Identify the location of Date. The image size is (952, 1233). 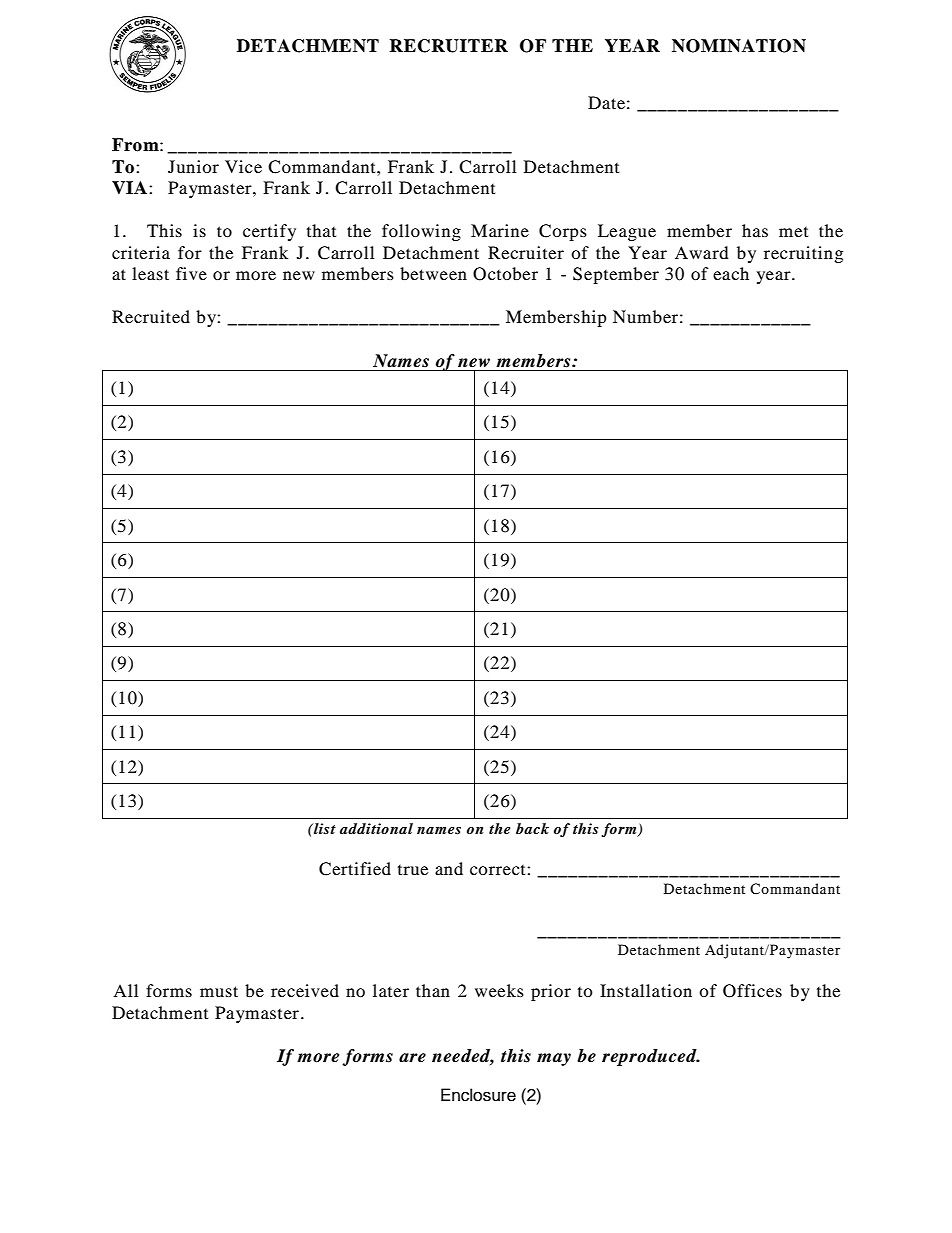
(606, 102).
